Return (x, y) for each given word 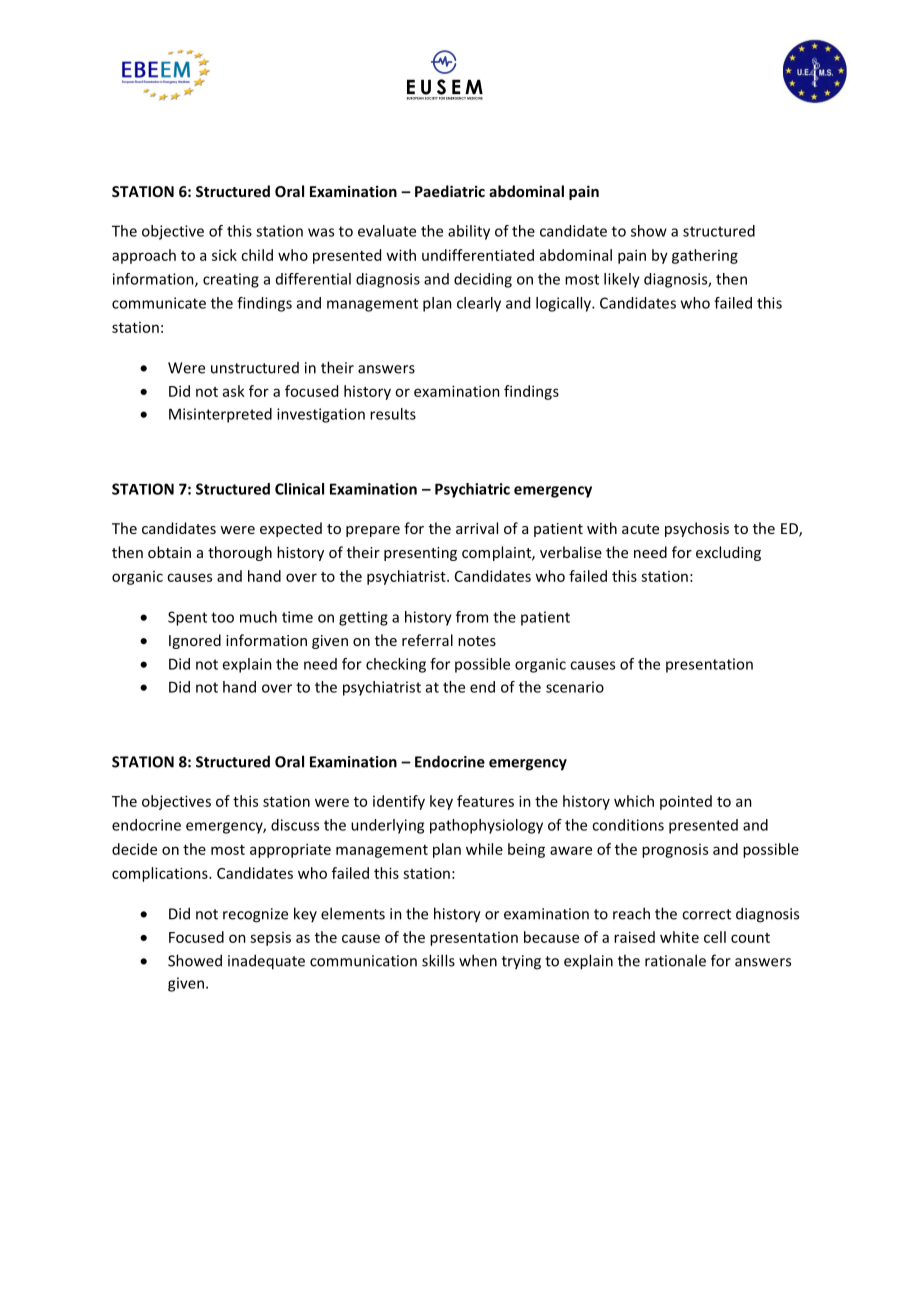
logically (564, 304)
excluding (728, 553)
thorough (240, 553)
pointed (686, 802)
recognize (255, 915)
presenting (420, 554)
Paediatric (450, 191)
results (393, 414)
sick (224, 255)
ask (234, 391)
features (485, 801)
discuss (295, 825)
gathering (705, 256)
